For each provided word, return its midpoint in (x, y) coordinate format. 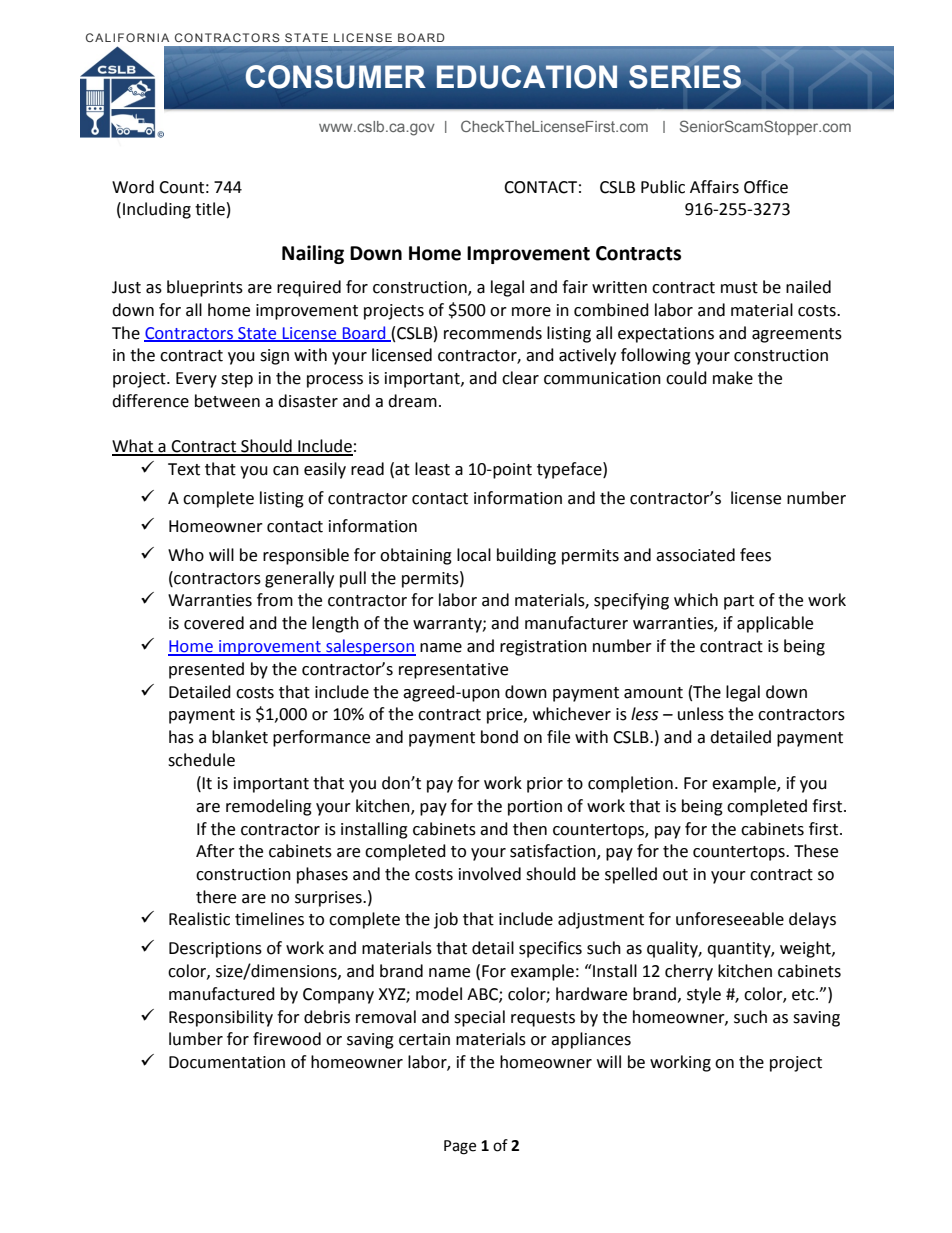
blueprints (205, 288)
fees (755, 555)
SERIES (685, 77)
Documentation (227, 1062)
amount (653, 693)
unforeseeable (730, 919)
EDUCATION (527, 77)
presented (206, 670)
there (216, 897)
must (739, 288)
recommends (493, 333)
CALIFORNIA (127, 37)
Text (184, 469)
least (432, 469)
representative (453, 671)
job (446, 920)
